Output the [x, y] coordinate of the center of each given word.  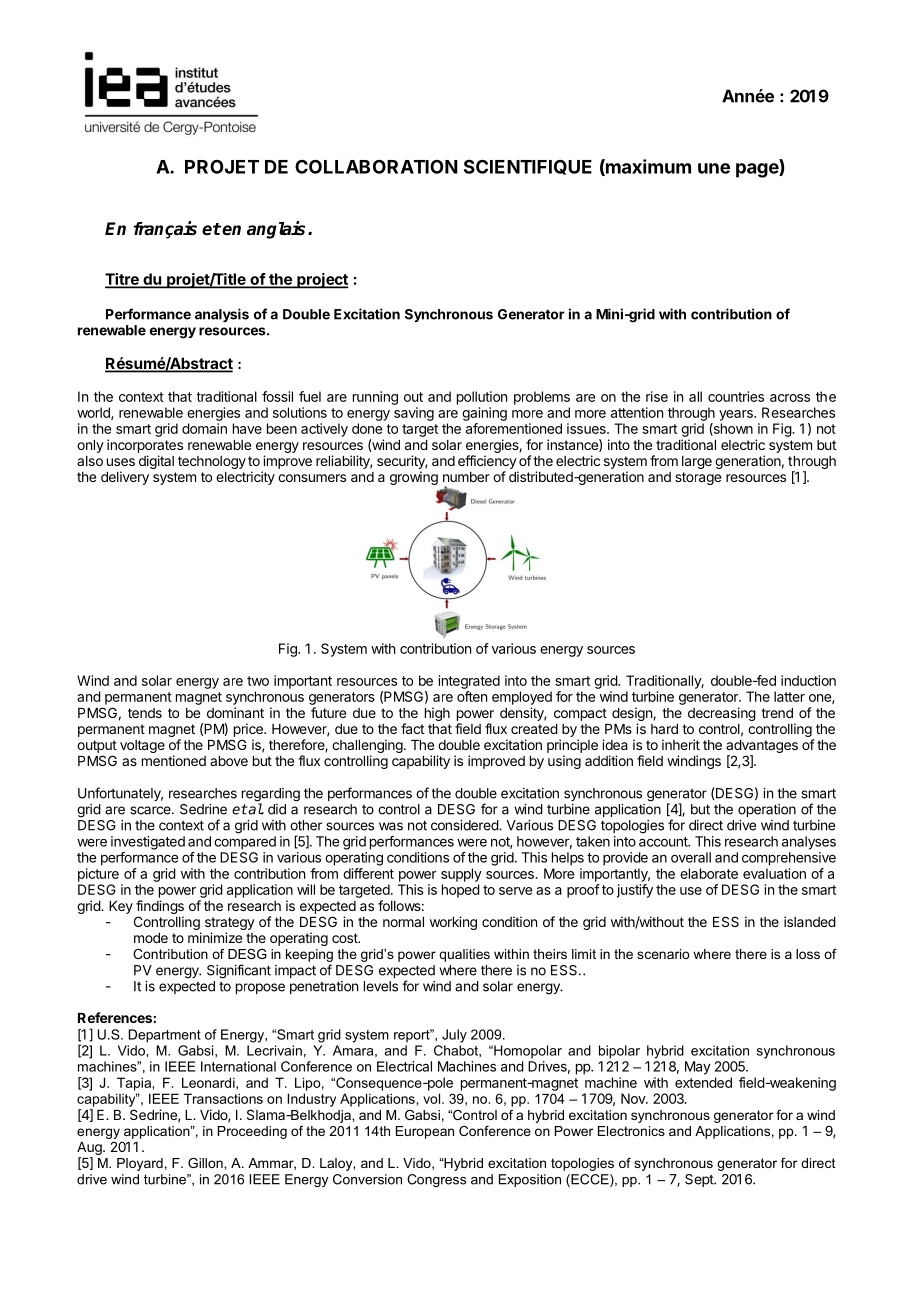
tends [145, 713]
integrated [469, 682]
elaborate [709, 873]
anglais [276, 230]
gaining [484, 414]
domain [204, 428]
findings [160, 907]
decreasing [722, 714]
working [453, 923]
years [737, 415]
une [714, 168]
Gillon [206, 1163]
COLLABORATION [376, 166]
